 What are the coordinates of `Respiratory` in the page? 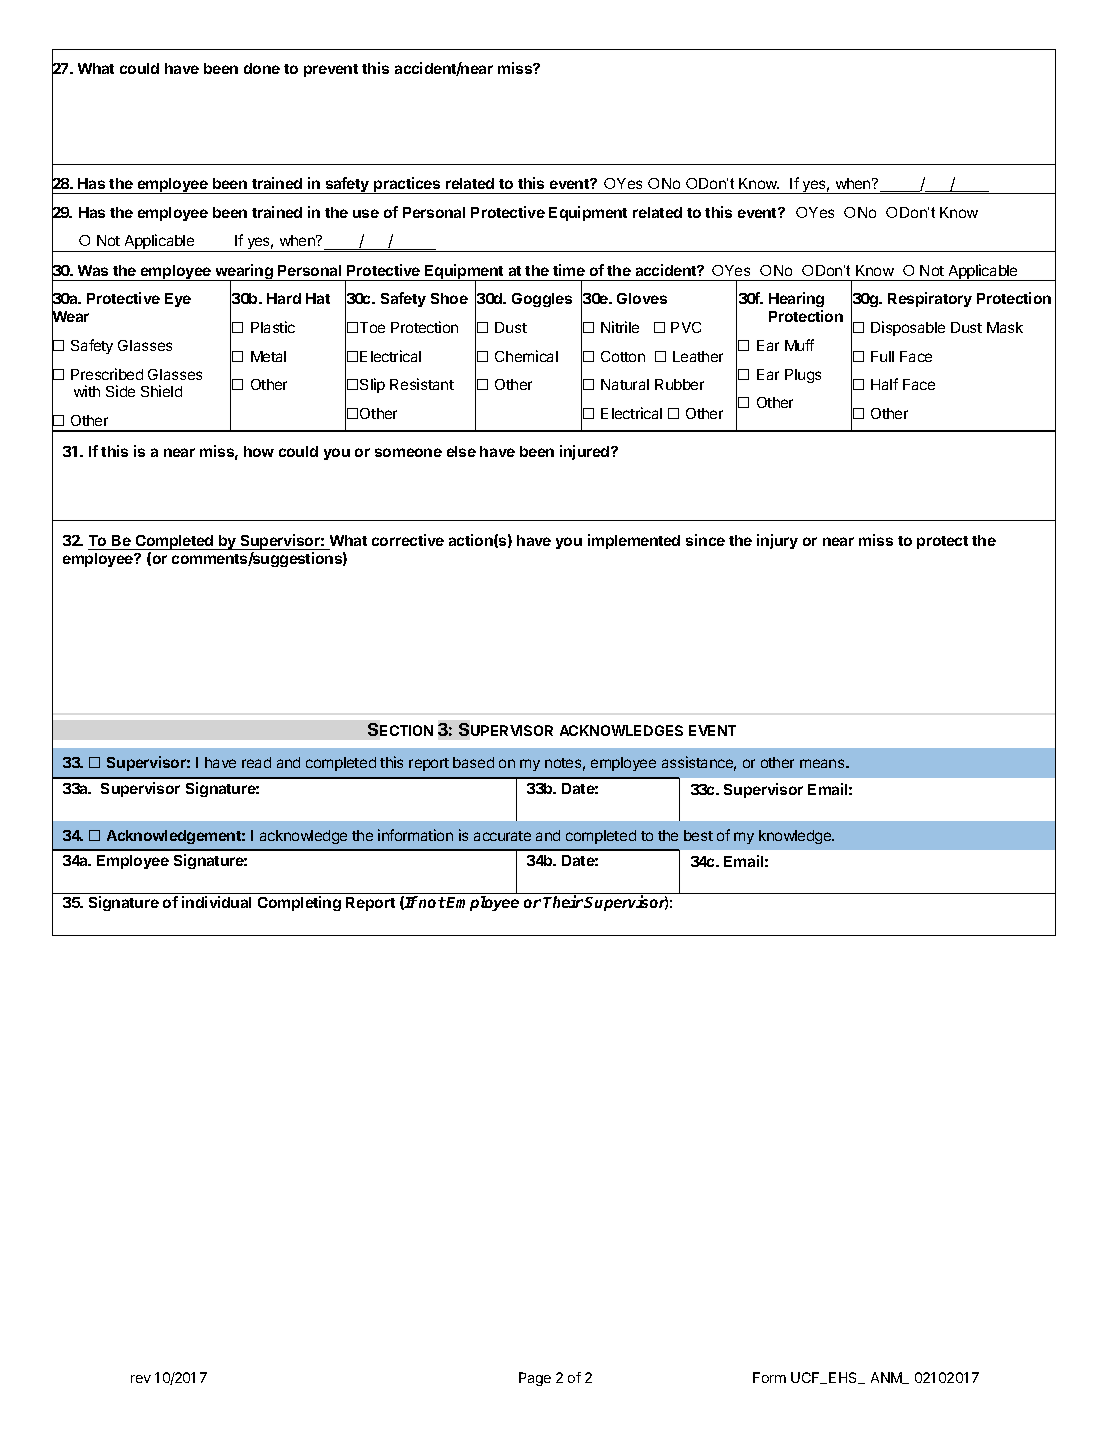 It's located at (930, 299).
